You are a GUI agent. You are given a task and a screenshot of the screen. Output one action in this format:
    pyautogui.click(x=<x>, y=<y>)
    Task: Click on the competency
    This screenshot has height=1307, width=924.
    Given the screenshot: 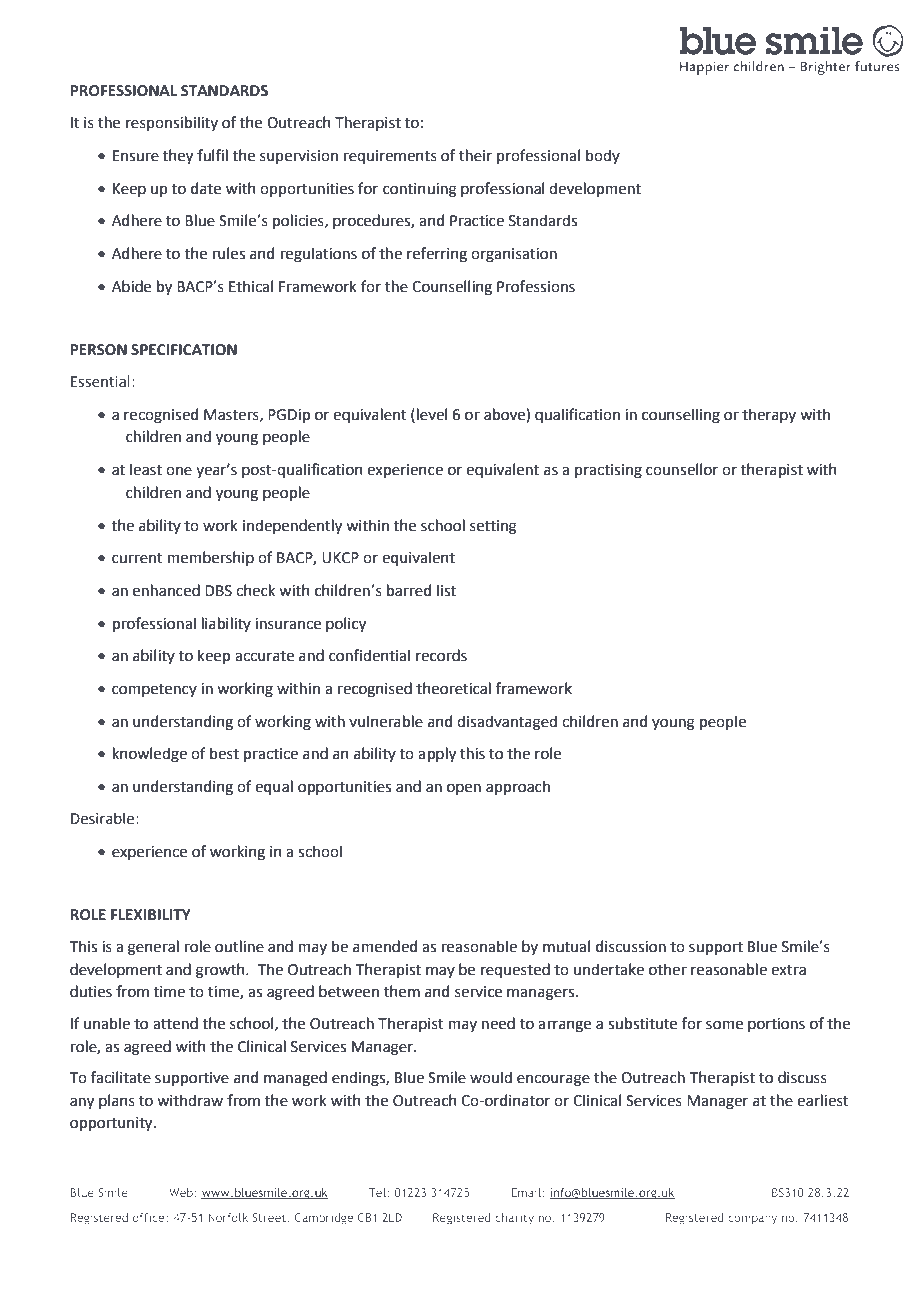 What is the action you would take?
    pyautogui.click(x=154, y=690)
